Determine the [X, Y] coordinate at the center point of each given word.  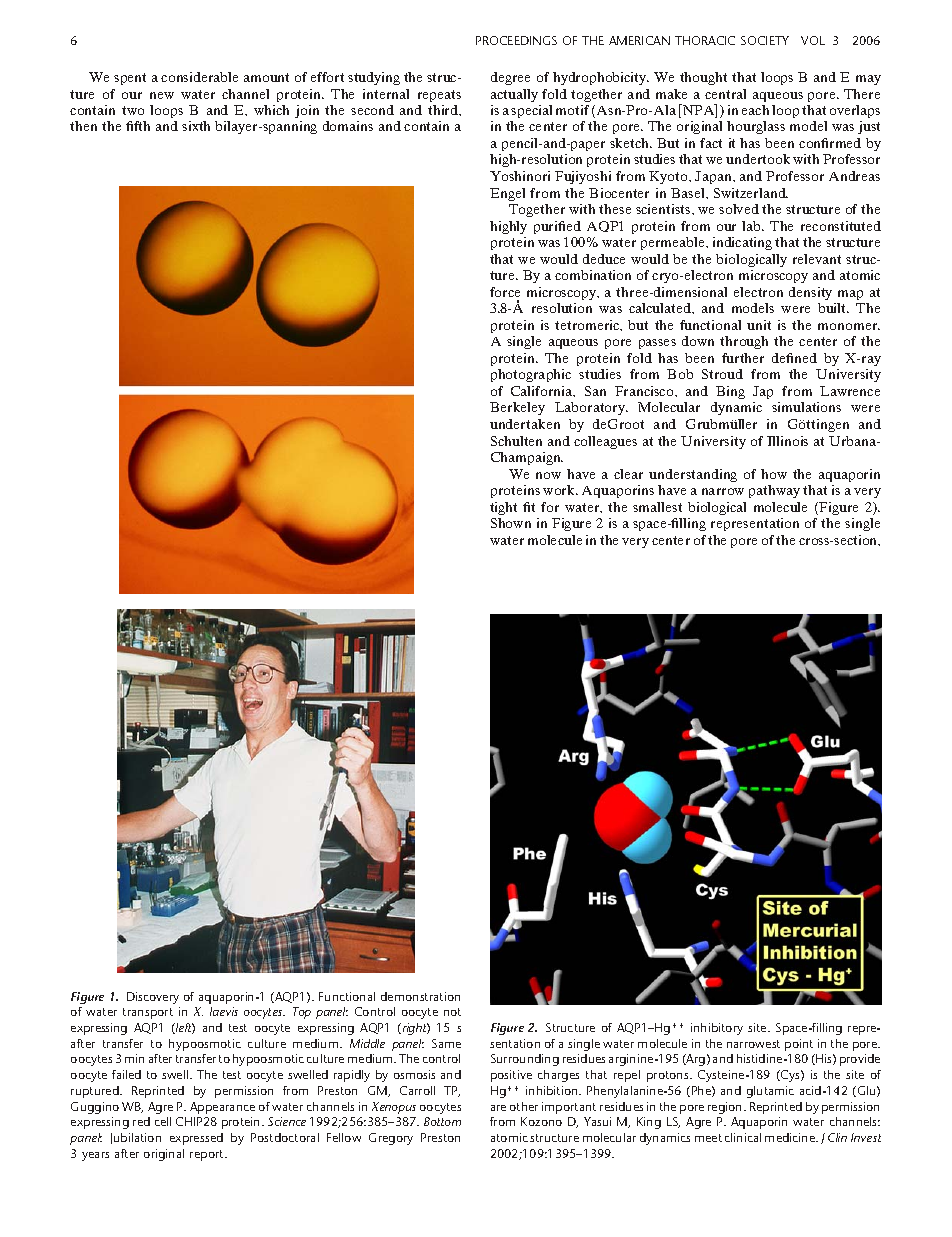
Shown [511, 523]
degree [510, 78]
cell [163, 1121]
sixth [196, 126]
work [560, 490]
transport [148, 1013]
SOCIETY [765, 40]
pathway [774, 491]
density [810, 293]
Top [302, 1013]
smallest [657, 507]
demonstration [420, 996]
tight [503, 508]
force [505, 292]
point [799, 1045]
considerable [199, 77]
